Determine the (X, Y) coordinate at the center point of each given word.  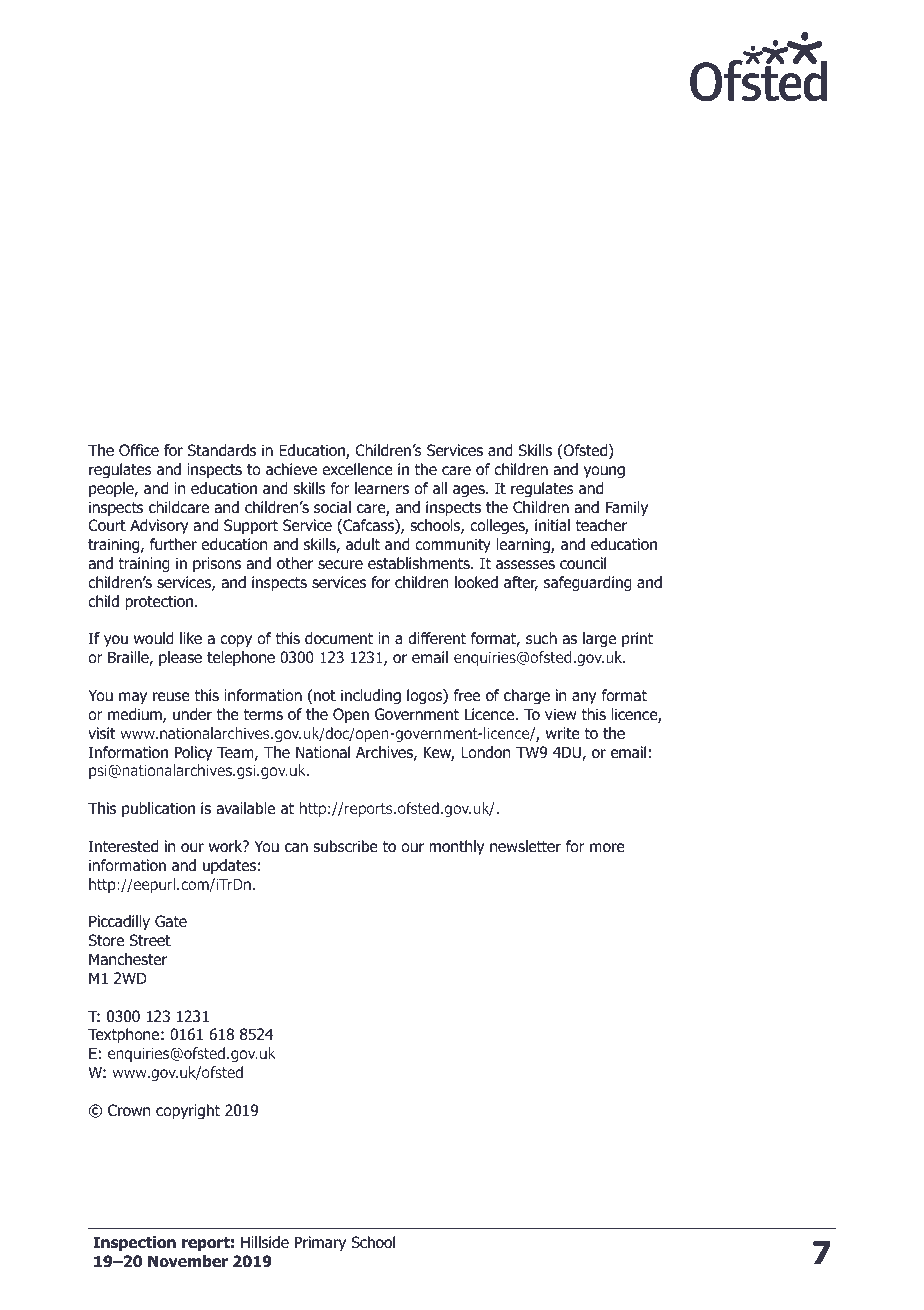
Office (139, 450)
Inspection (134, 1243)
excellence (357, 469)
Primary (320, 1243)
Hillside (265, 1242)
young (604, 472)
